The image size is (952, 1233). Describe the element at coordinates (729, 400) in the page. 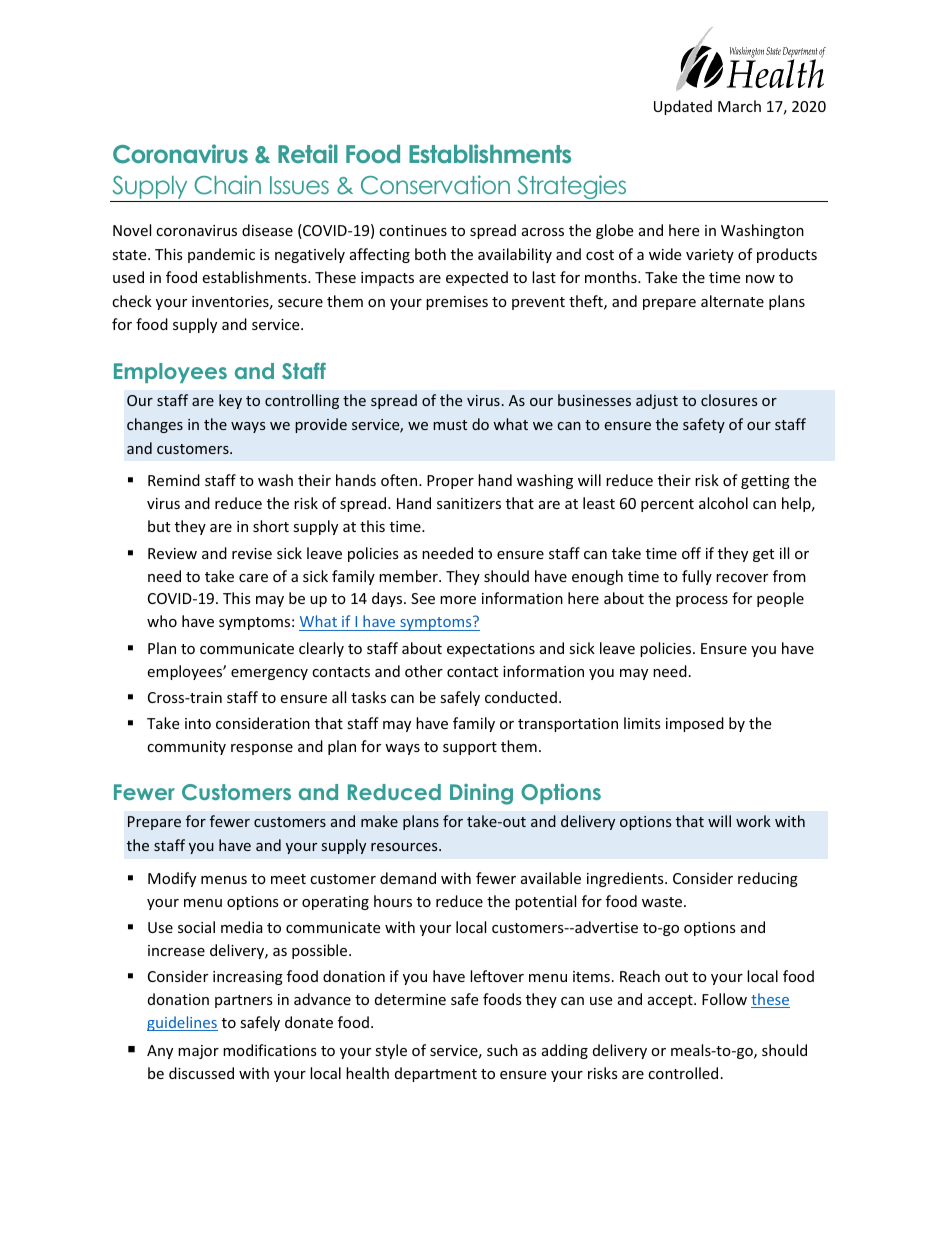

I see `closures` at that location.
